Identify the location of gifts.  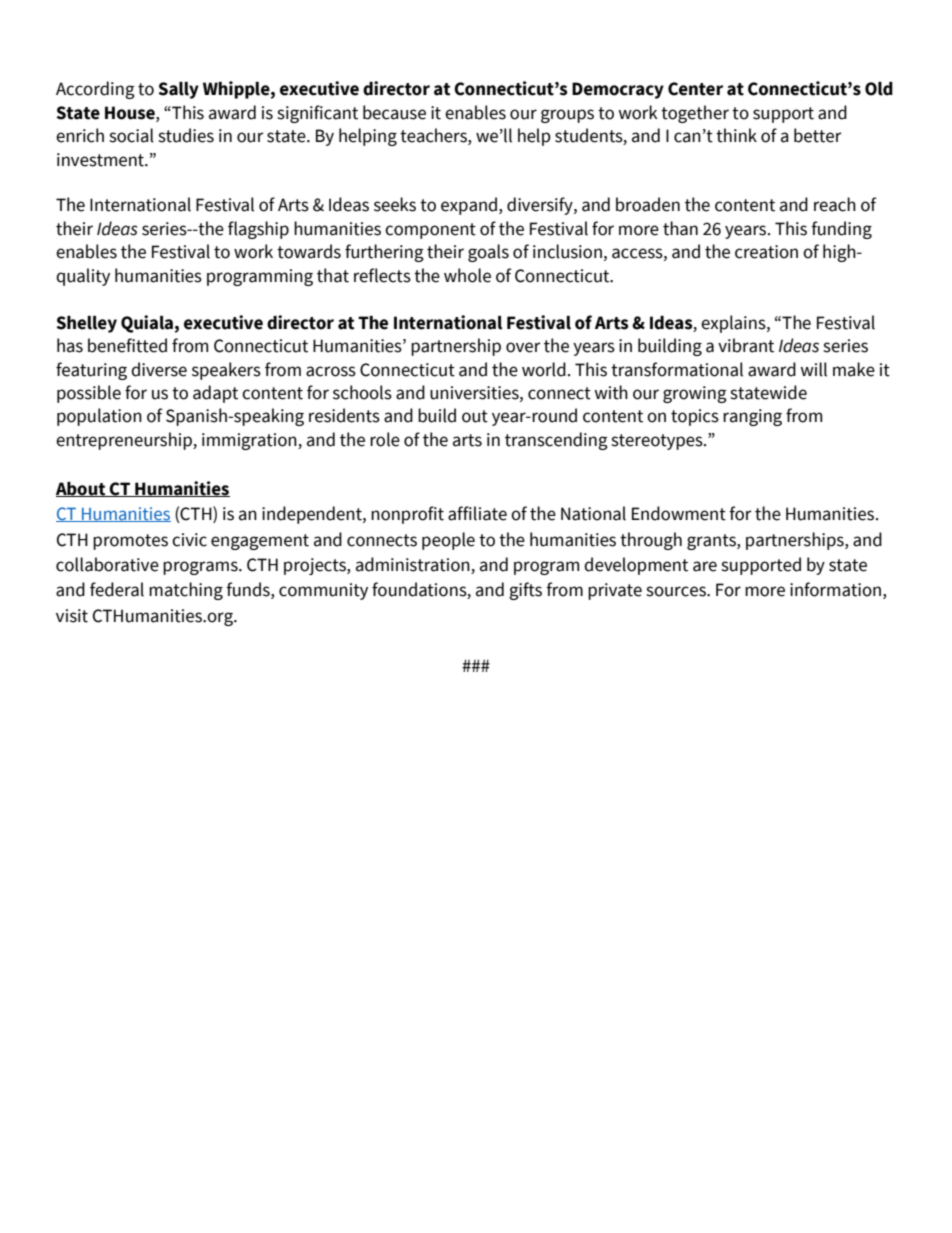
(525, 591).
